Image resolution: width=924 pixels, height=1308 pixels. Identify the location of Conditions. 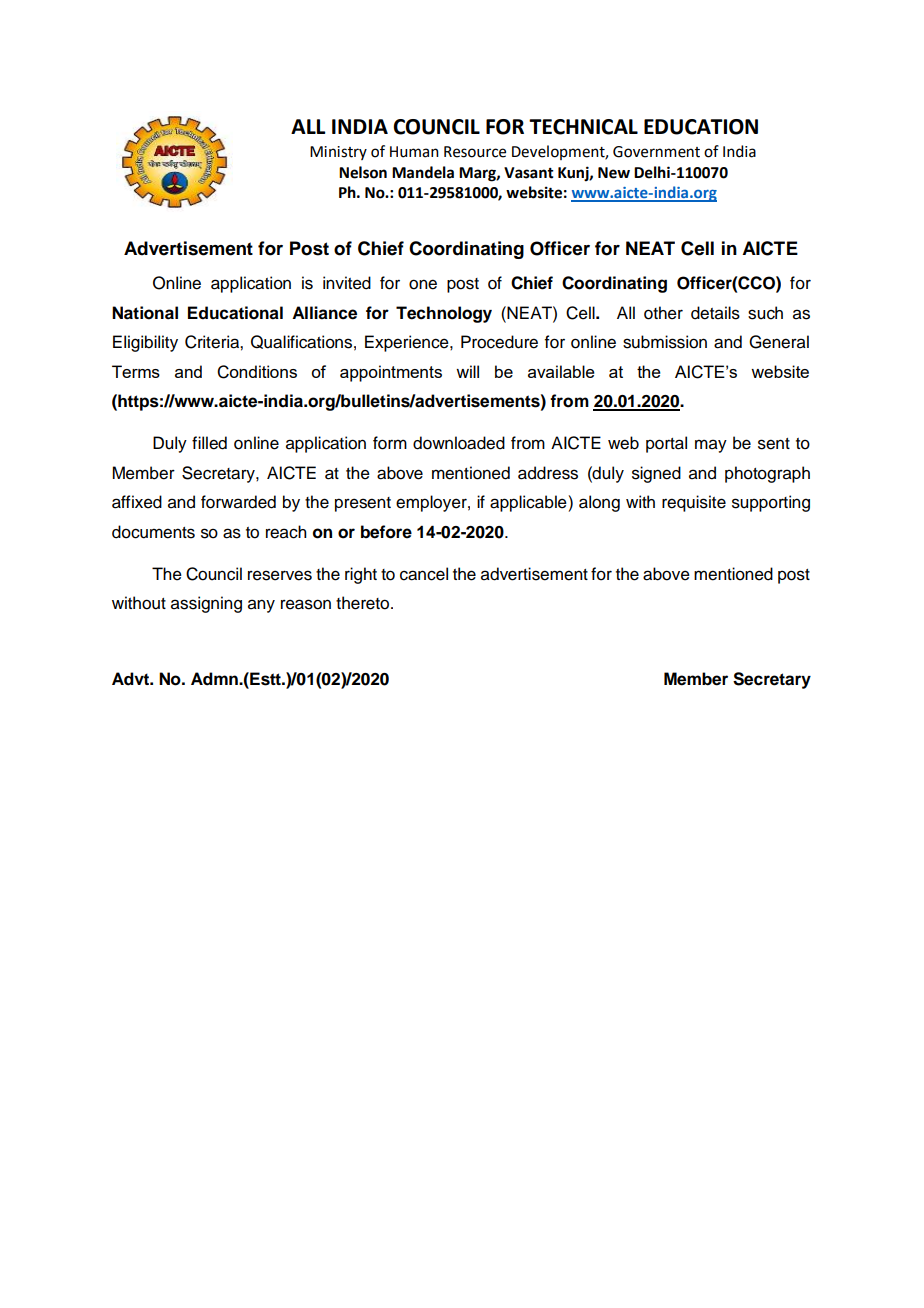
(257, 372).
